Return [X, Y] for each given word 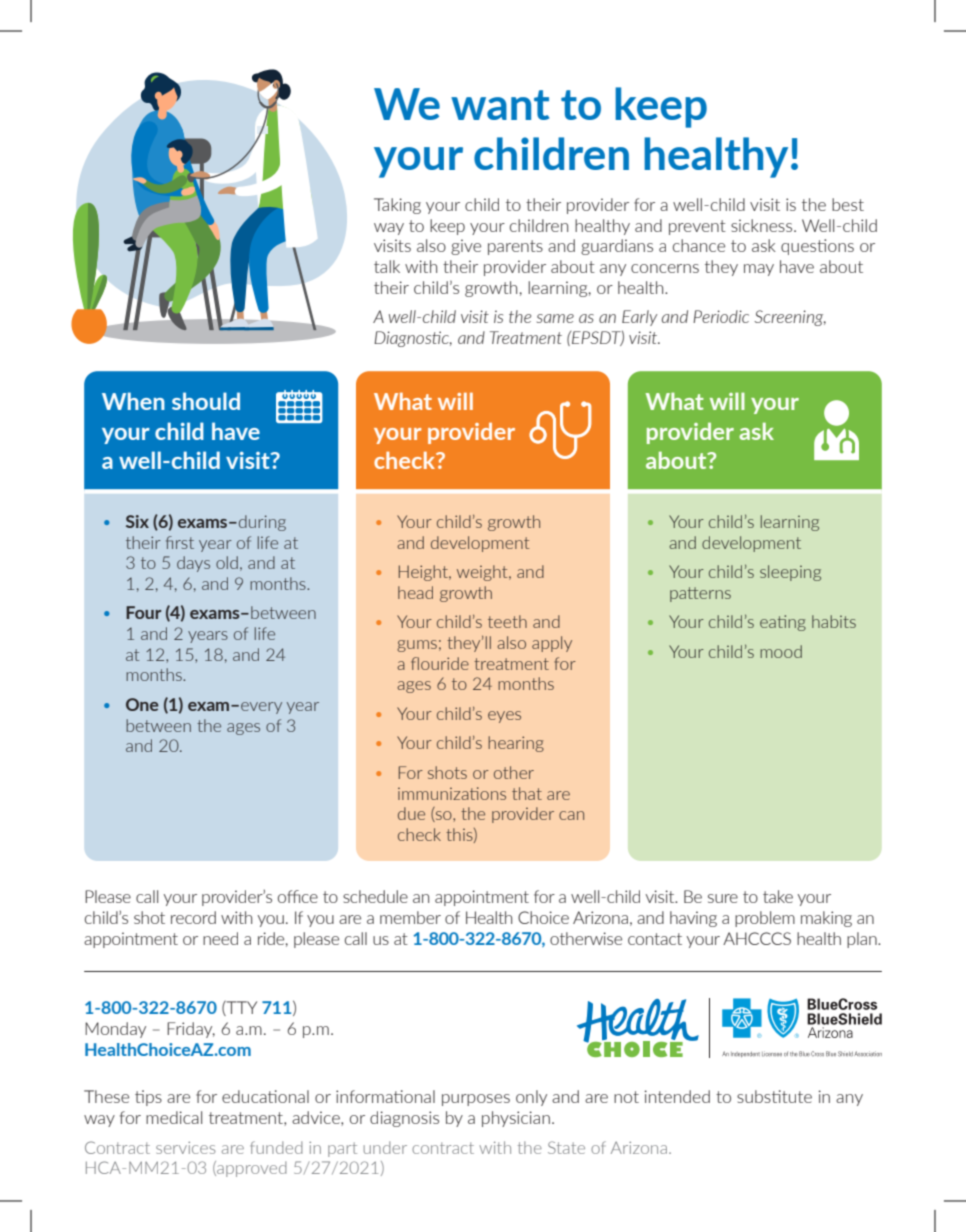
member [410, 917]
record [193, 917]
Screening [790, 318]
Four [144, 612]
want [500, 105]
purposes [476, 1100]
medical [174, 1117]
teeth [507, 621]
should [206, 401]
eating [783, 623]
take [778, 896]
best [848, 204]
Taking [397, 206]
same [555, 318]
